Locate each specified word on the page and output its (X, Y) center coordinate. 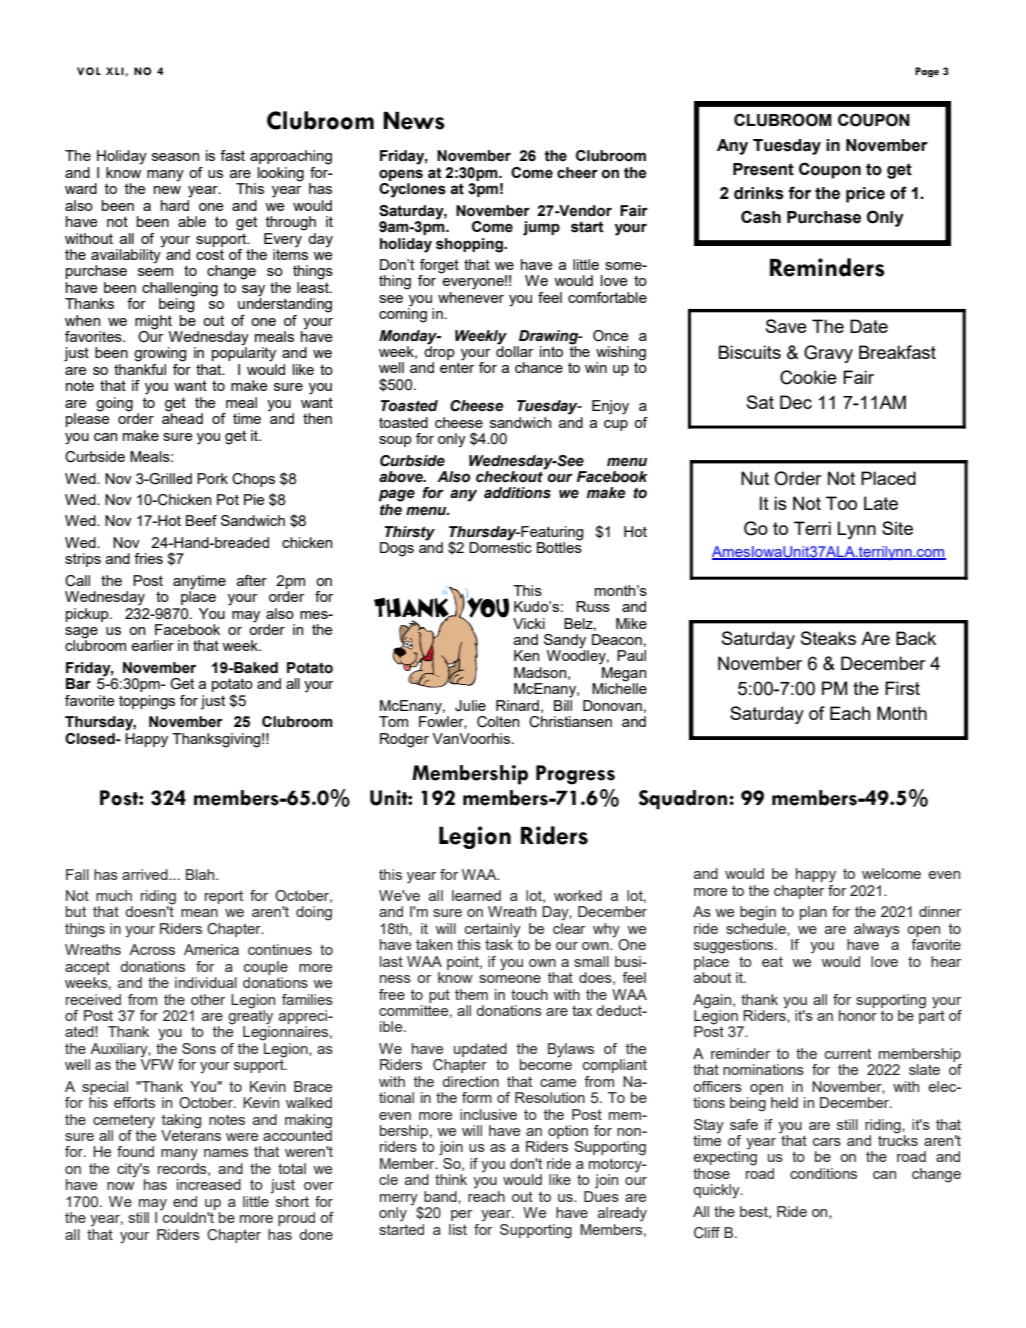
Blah (201, 874)
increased (209, 1184)
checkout (510, 476)
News (414, 120)
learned (476, 895)
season (175, 157)
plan (813, 913)
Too (841, 503)
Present (763, 169)
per (461, 1215)
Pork (212, 478)
